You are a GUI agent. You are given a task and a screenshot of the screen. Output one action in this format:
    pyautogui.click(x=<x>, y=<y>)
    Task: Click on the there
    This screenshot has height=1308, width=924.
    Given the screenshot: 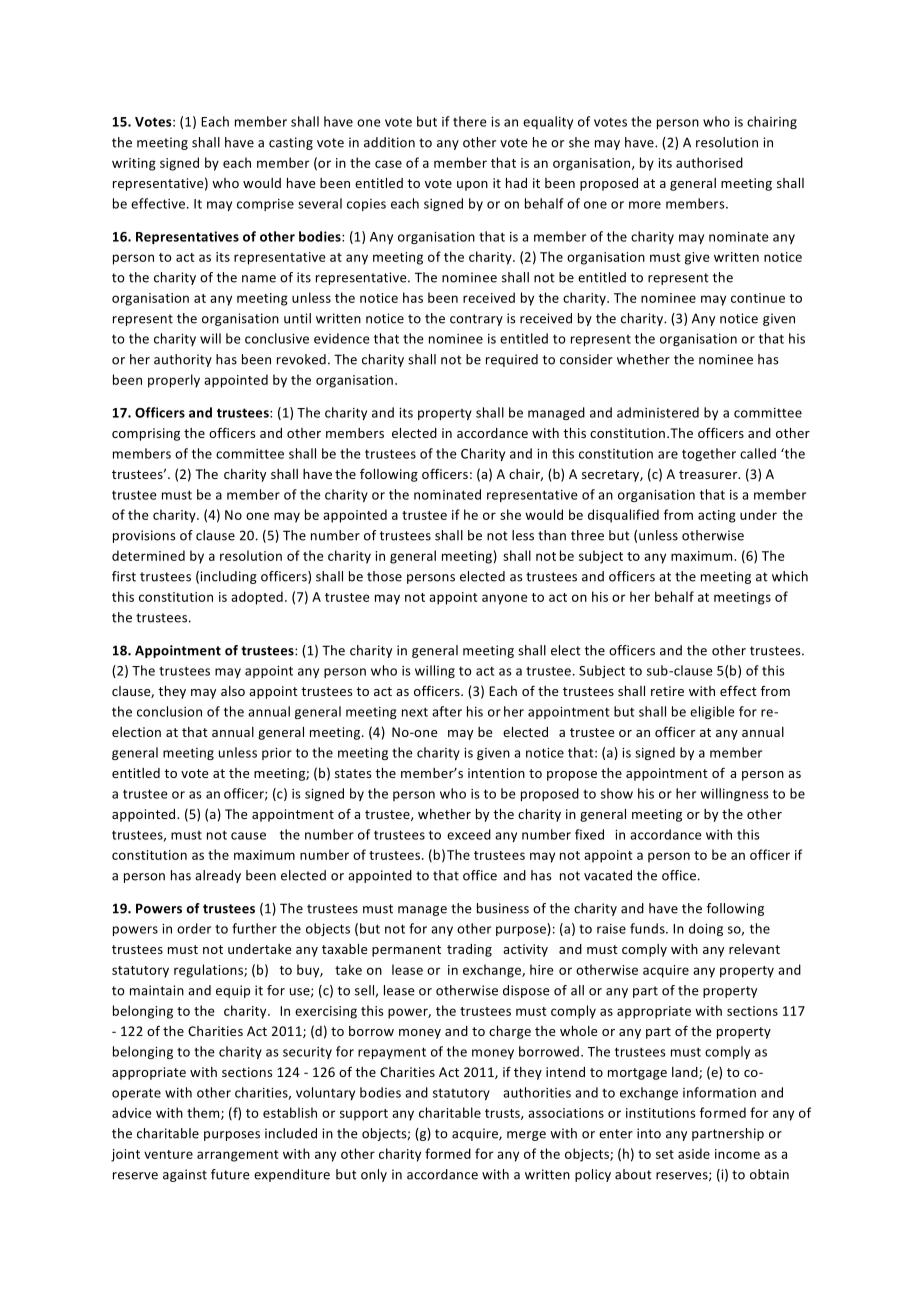 What is the action you would take?
    pyautogui.click(x=470, y=121)
